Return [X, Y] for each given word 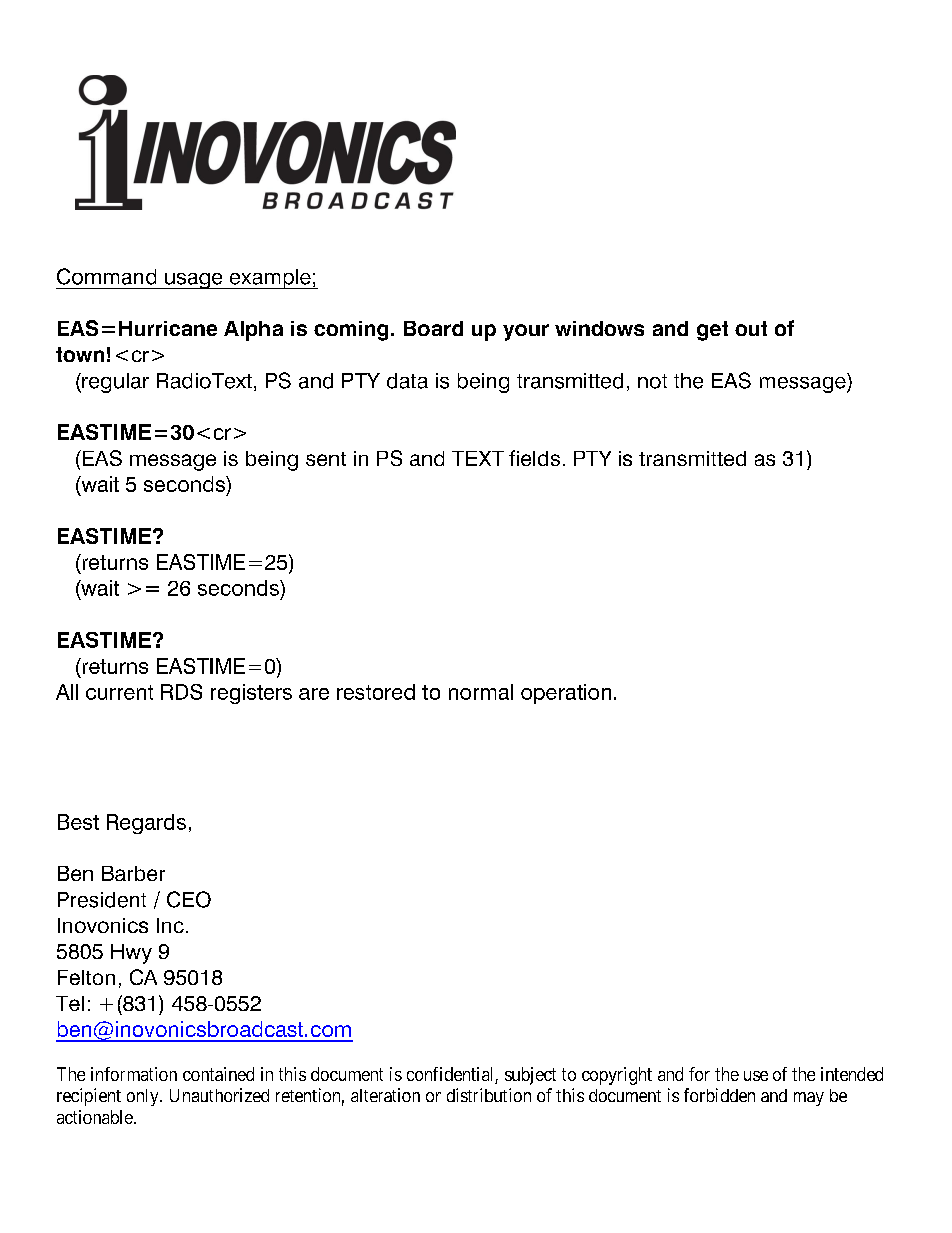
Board [433, 328]
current [119, 692]
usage [194, 281]
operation [566, 694]
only [144, 1097]
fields [534, 458]
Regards [146, 824]
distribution [489, 1095]
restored [376, 692]
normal [481, 692]
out [751, 328]
